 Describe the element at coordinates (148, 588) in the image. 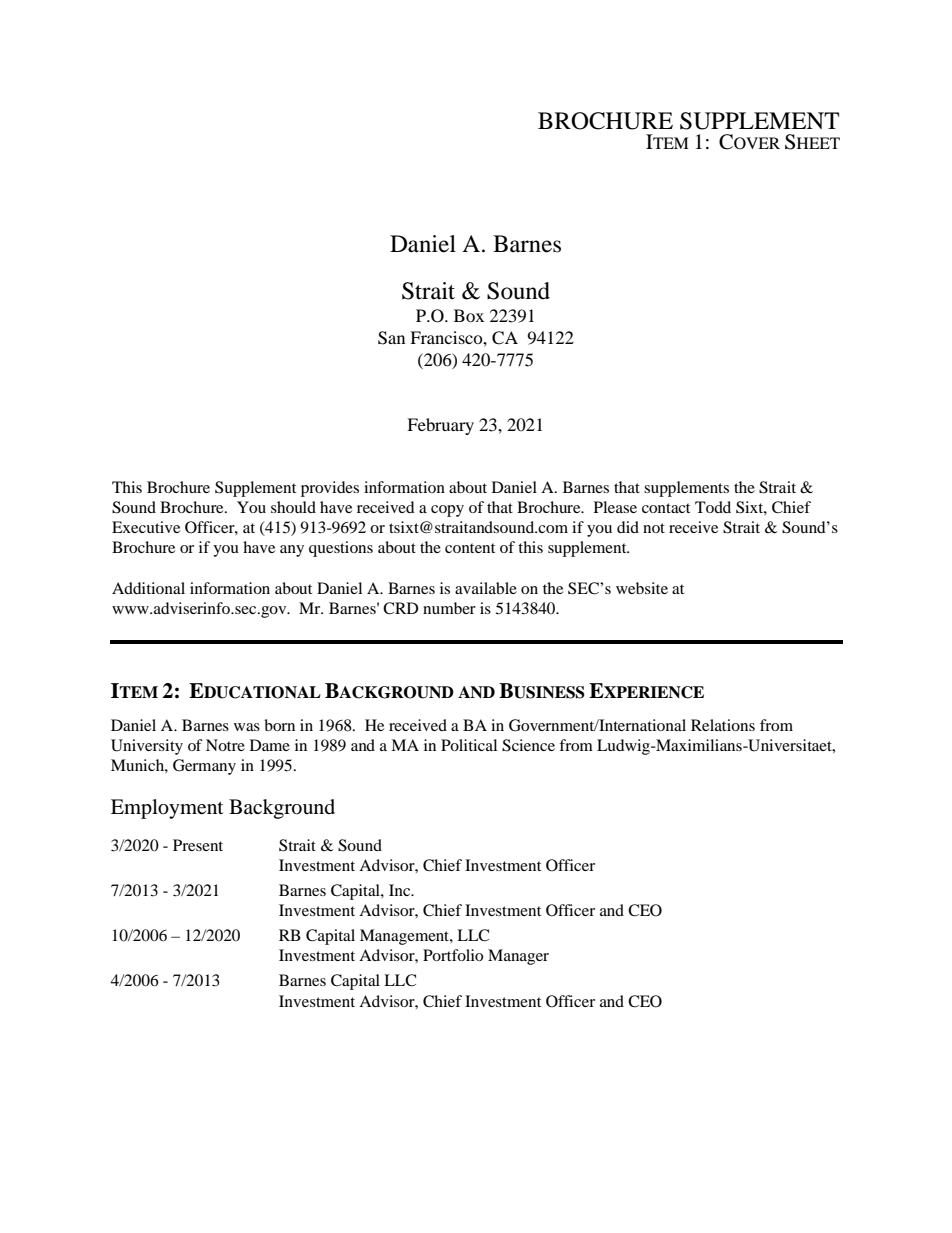

I see `Additional` at that location.
